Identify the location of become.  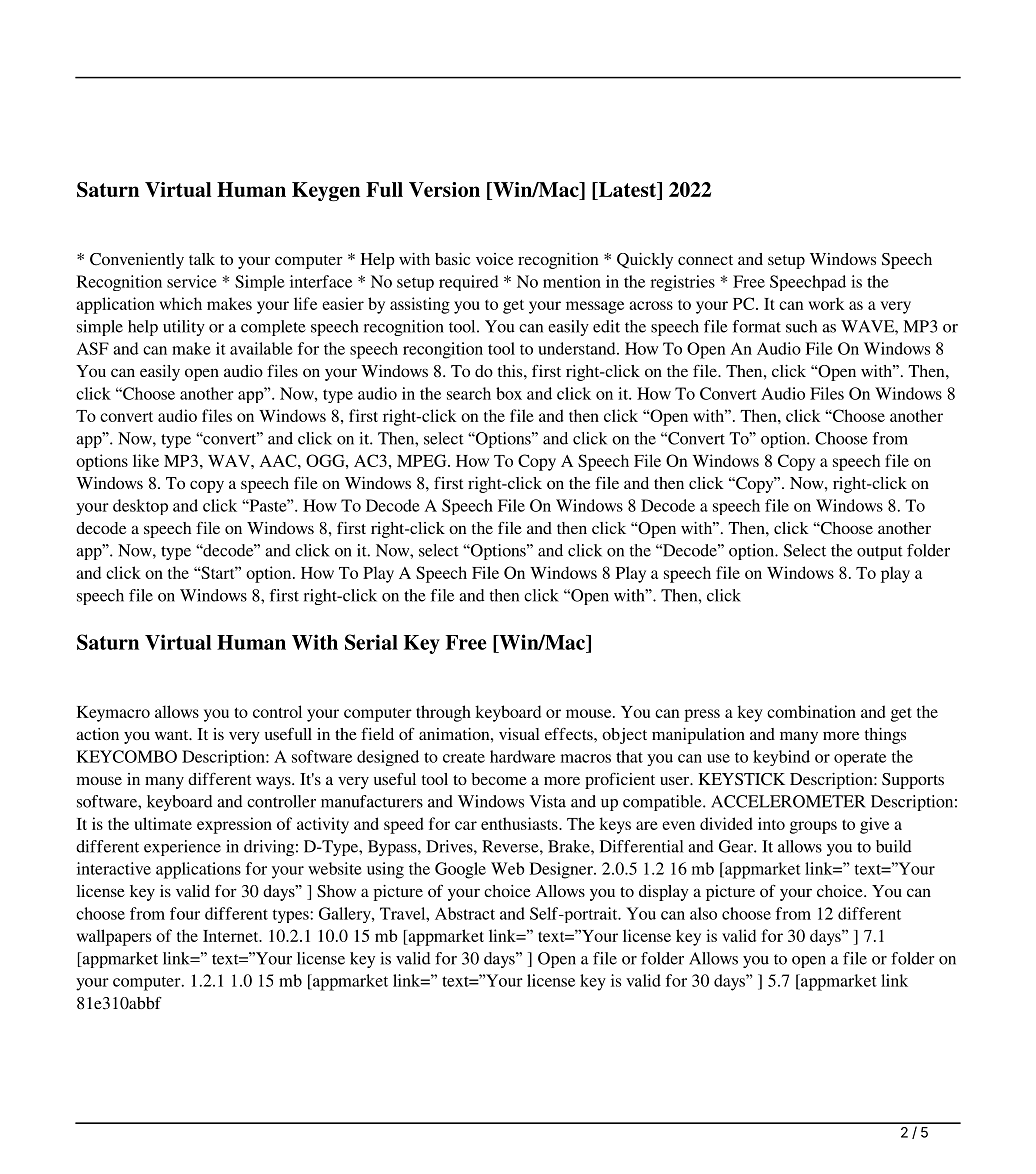
(499, 779).
